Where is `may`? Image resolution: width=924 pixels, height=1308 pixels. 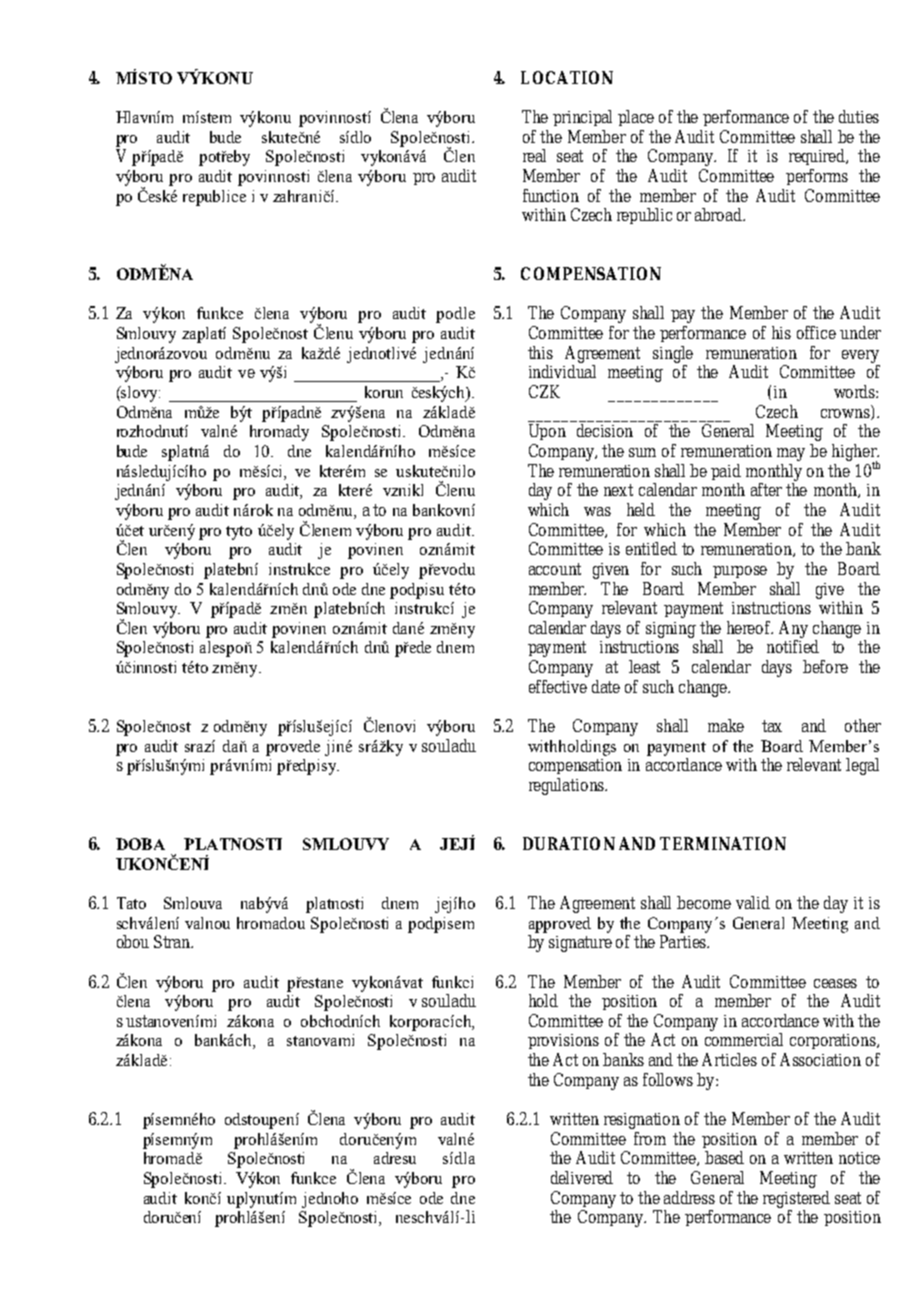
may is located at coordinates (791, 454).
